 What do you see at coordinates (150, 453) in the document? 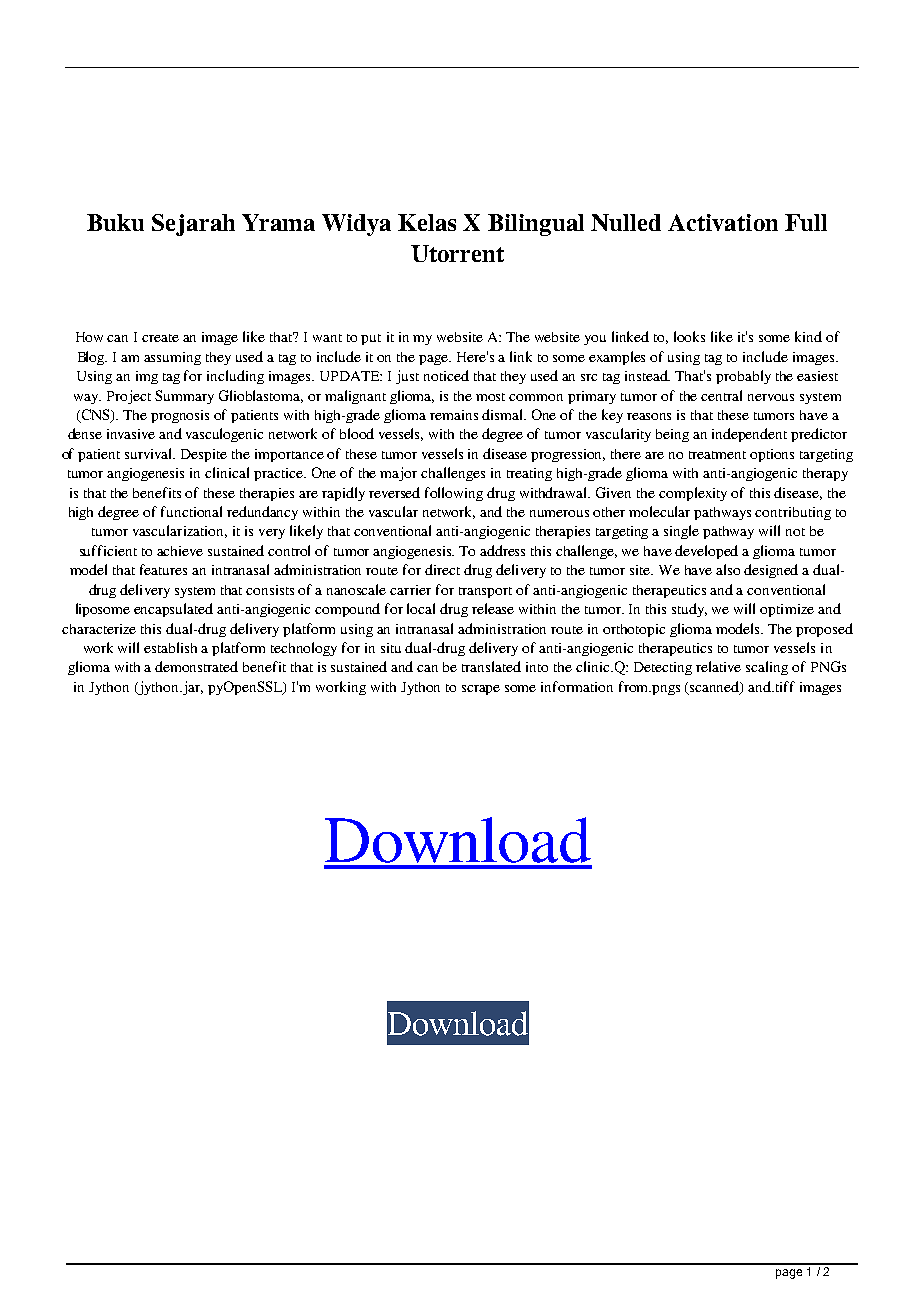
I see `survival` at bounding box center [150, 453].
